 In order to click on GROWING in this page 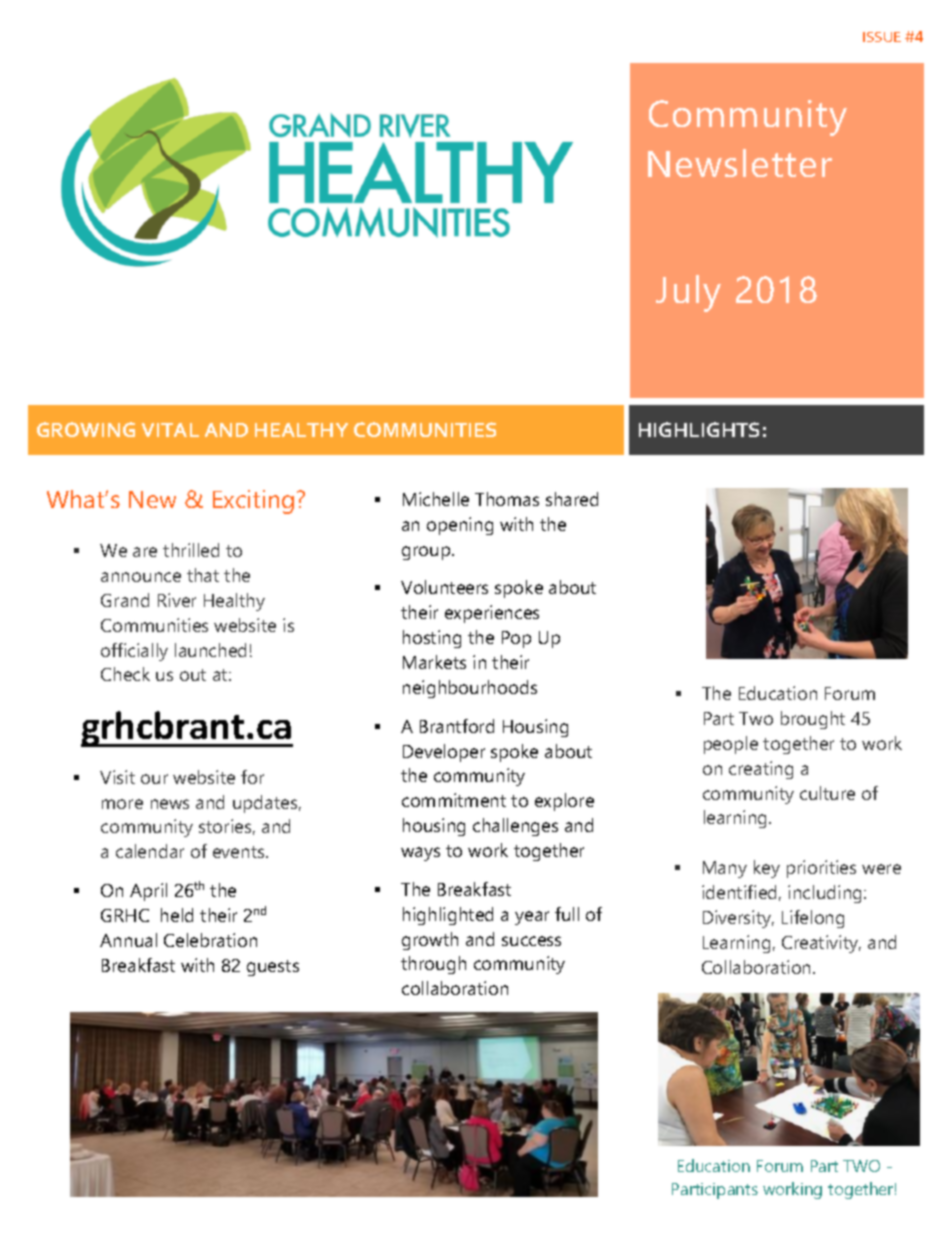, I will do `click(86, 429)`.
